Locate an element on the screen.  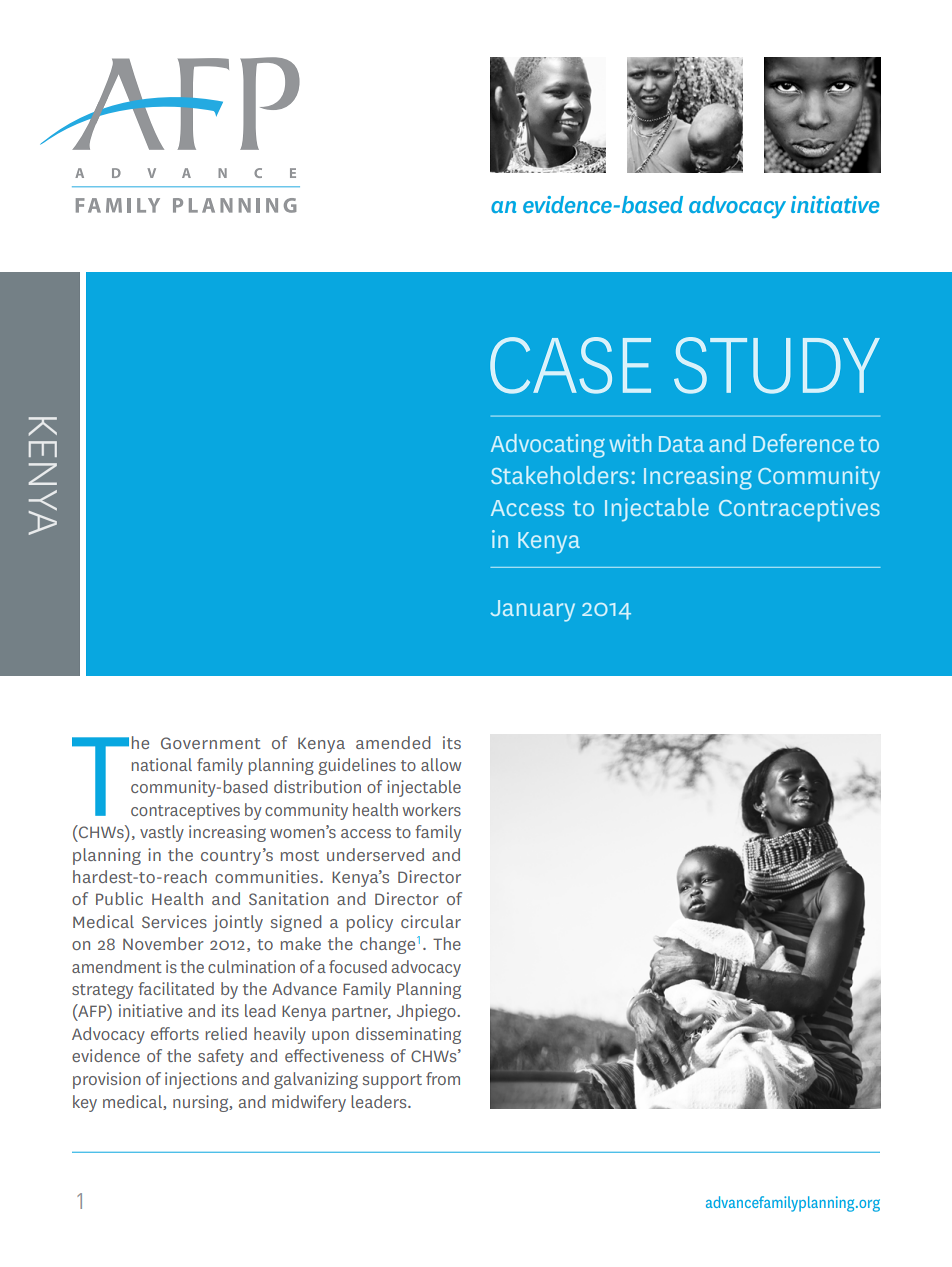
vastly is located at coordinates (162, 833).
